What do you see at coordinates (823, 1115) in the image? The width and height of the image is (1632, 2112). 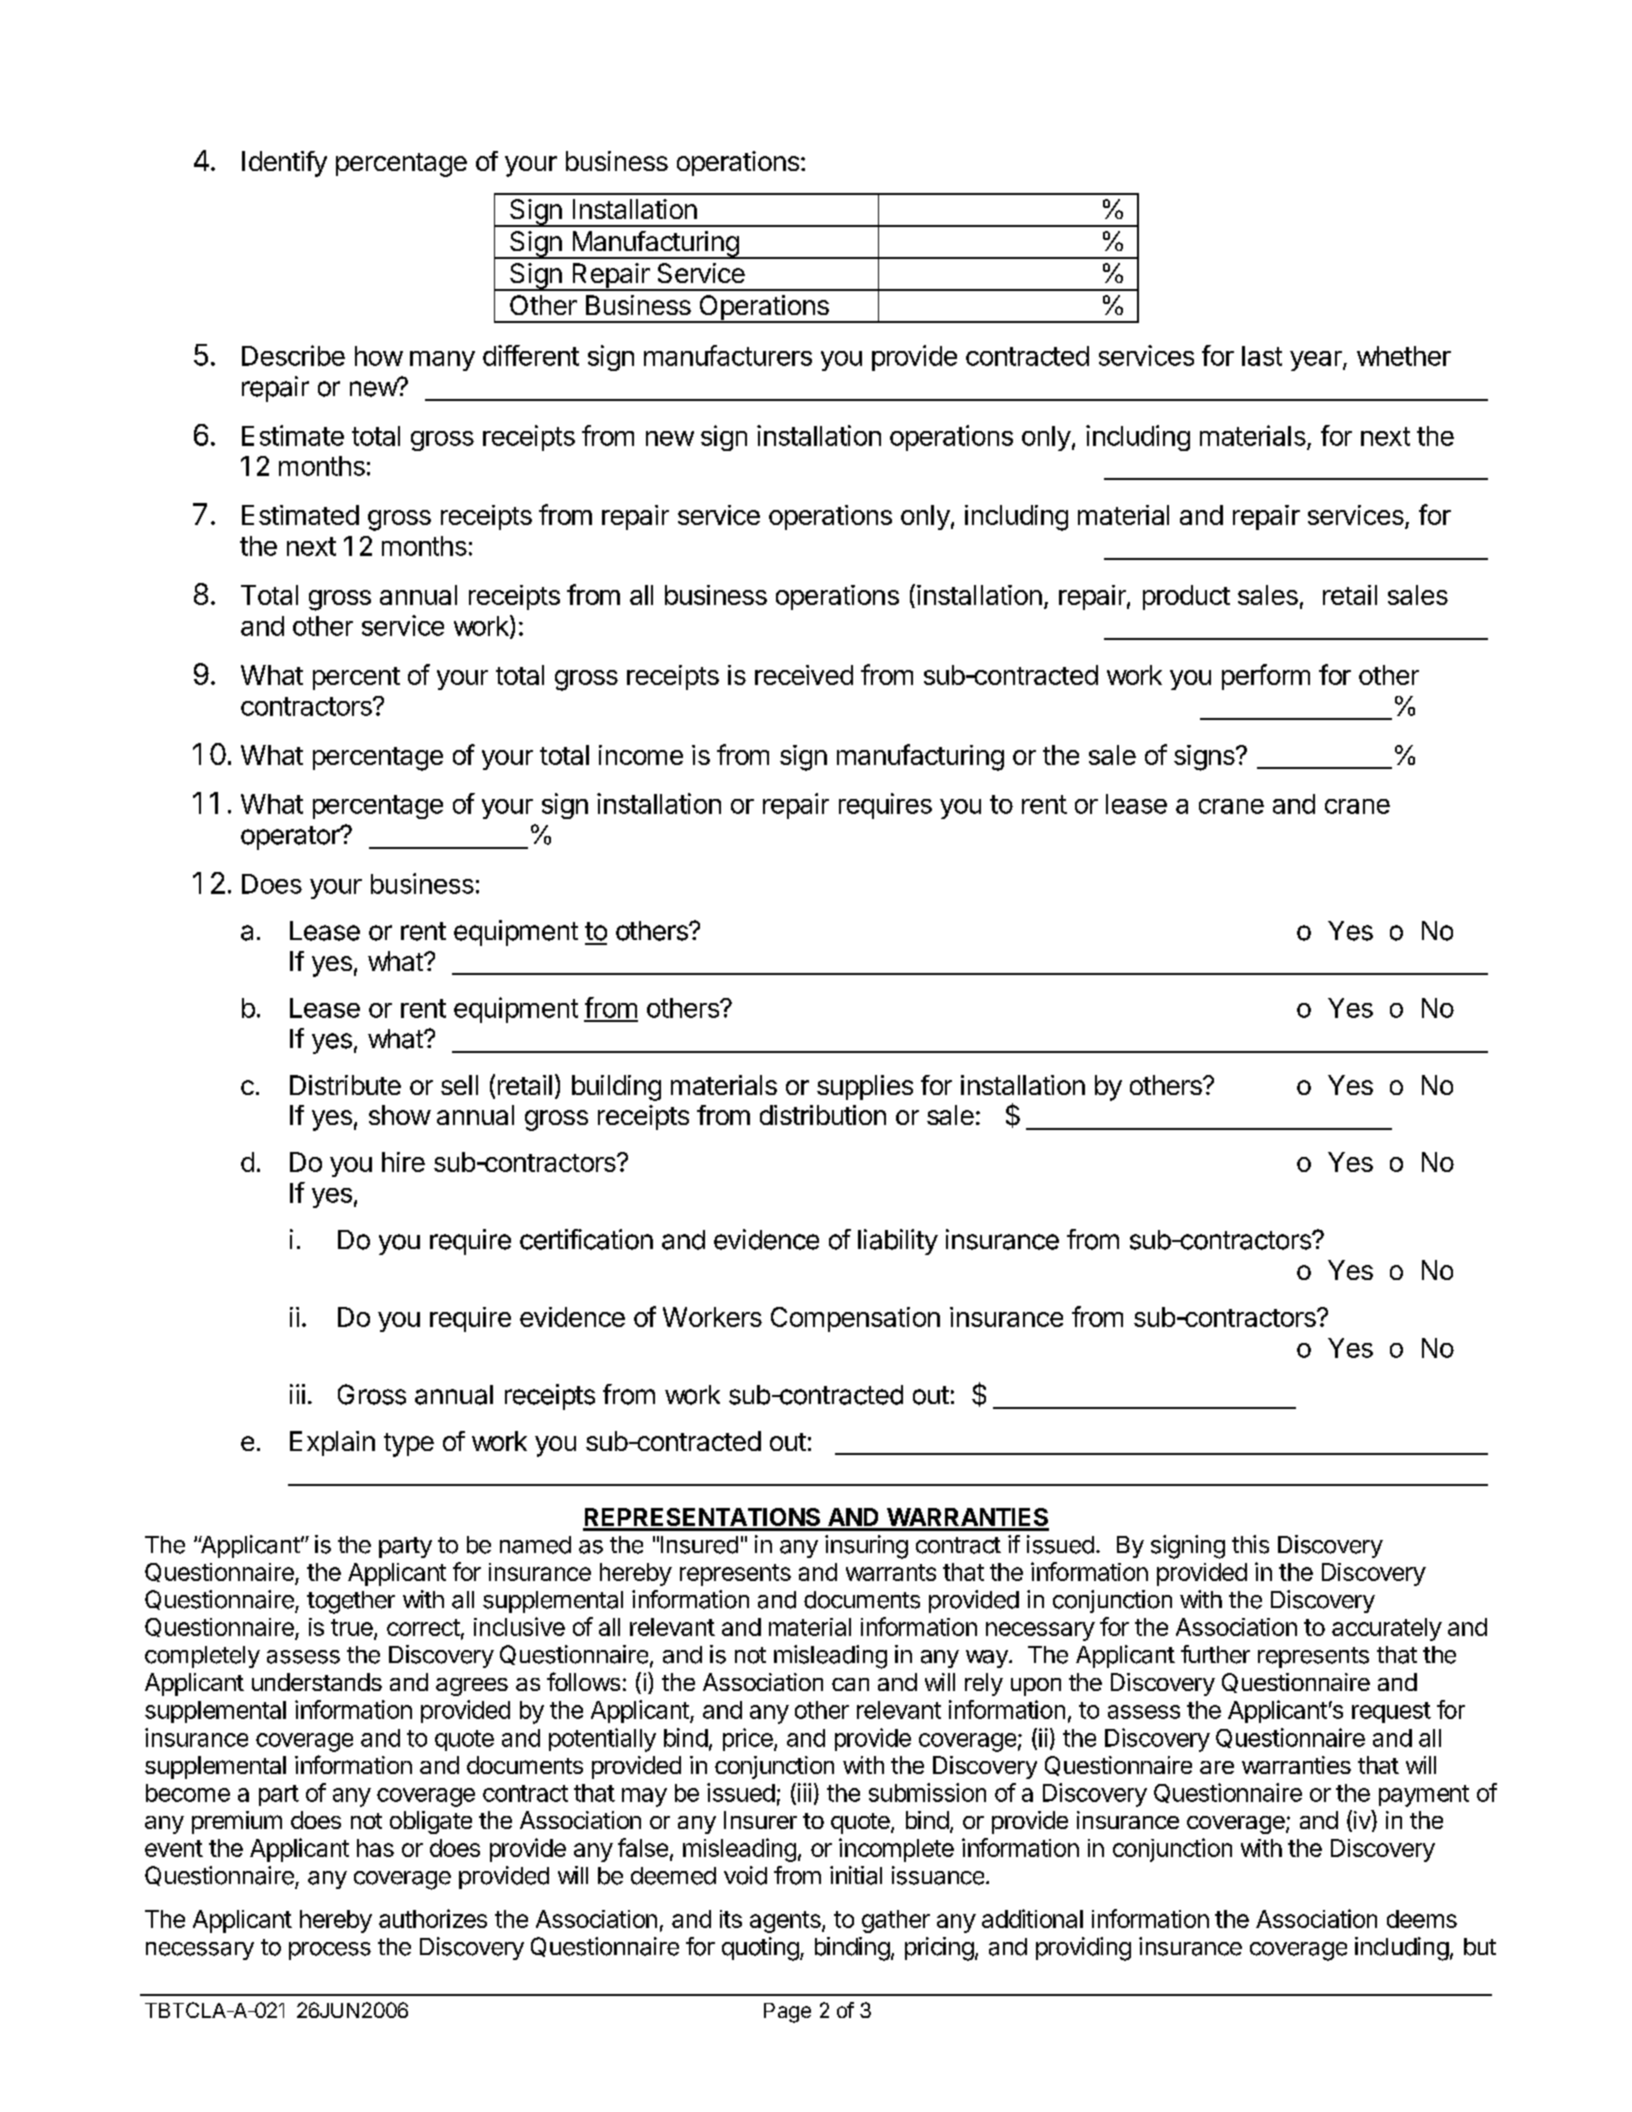 I see `distribution` at bounding box center [823, 1115].
